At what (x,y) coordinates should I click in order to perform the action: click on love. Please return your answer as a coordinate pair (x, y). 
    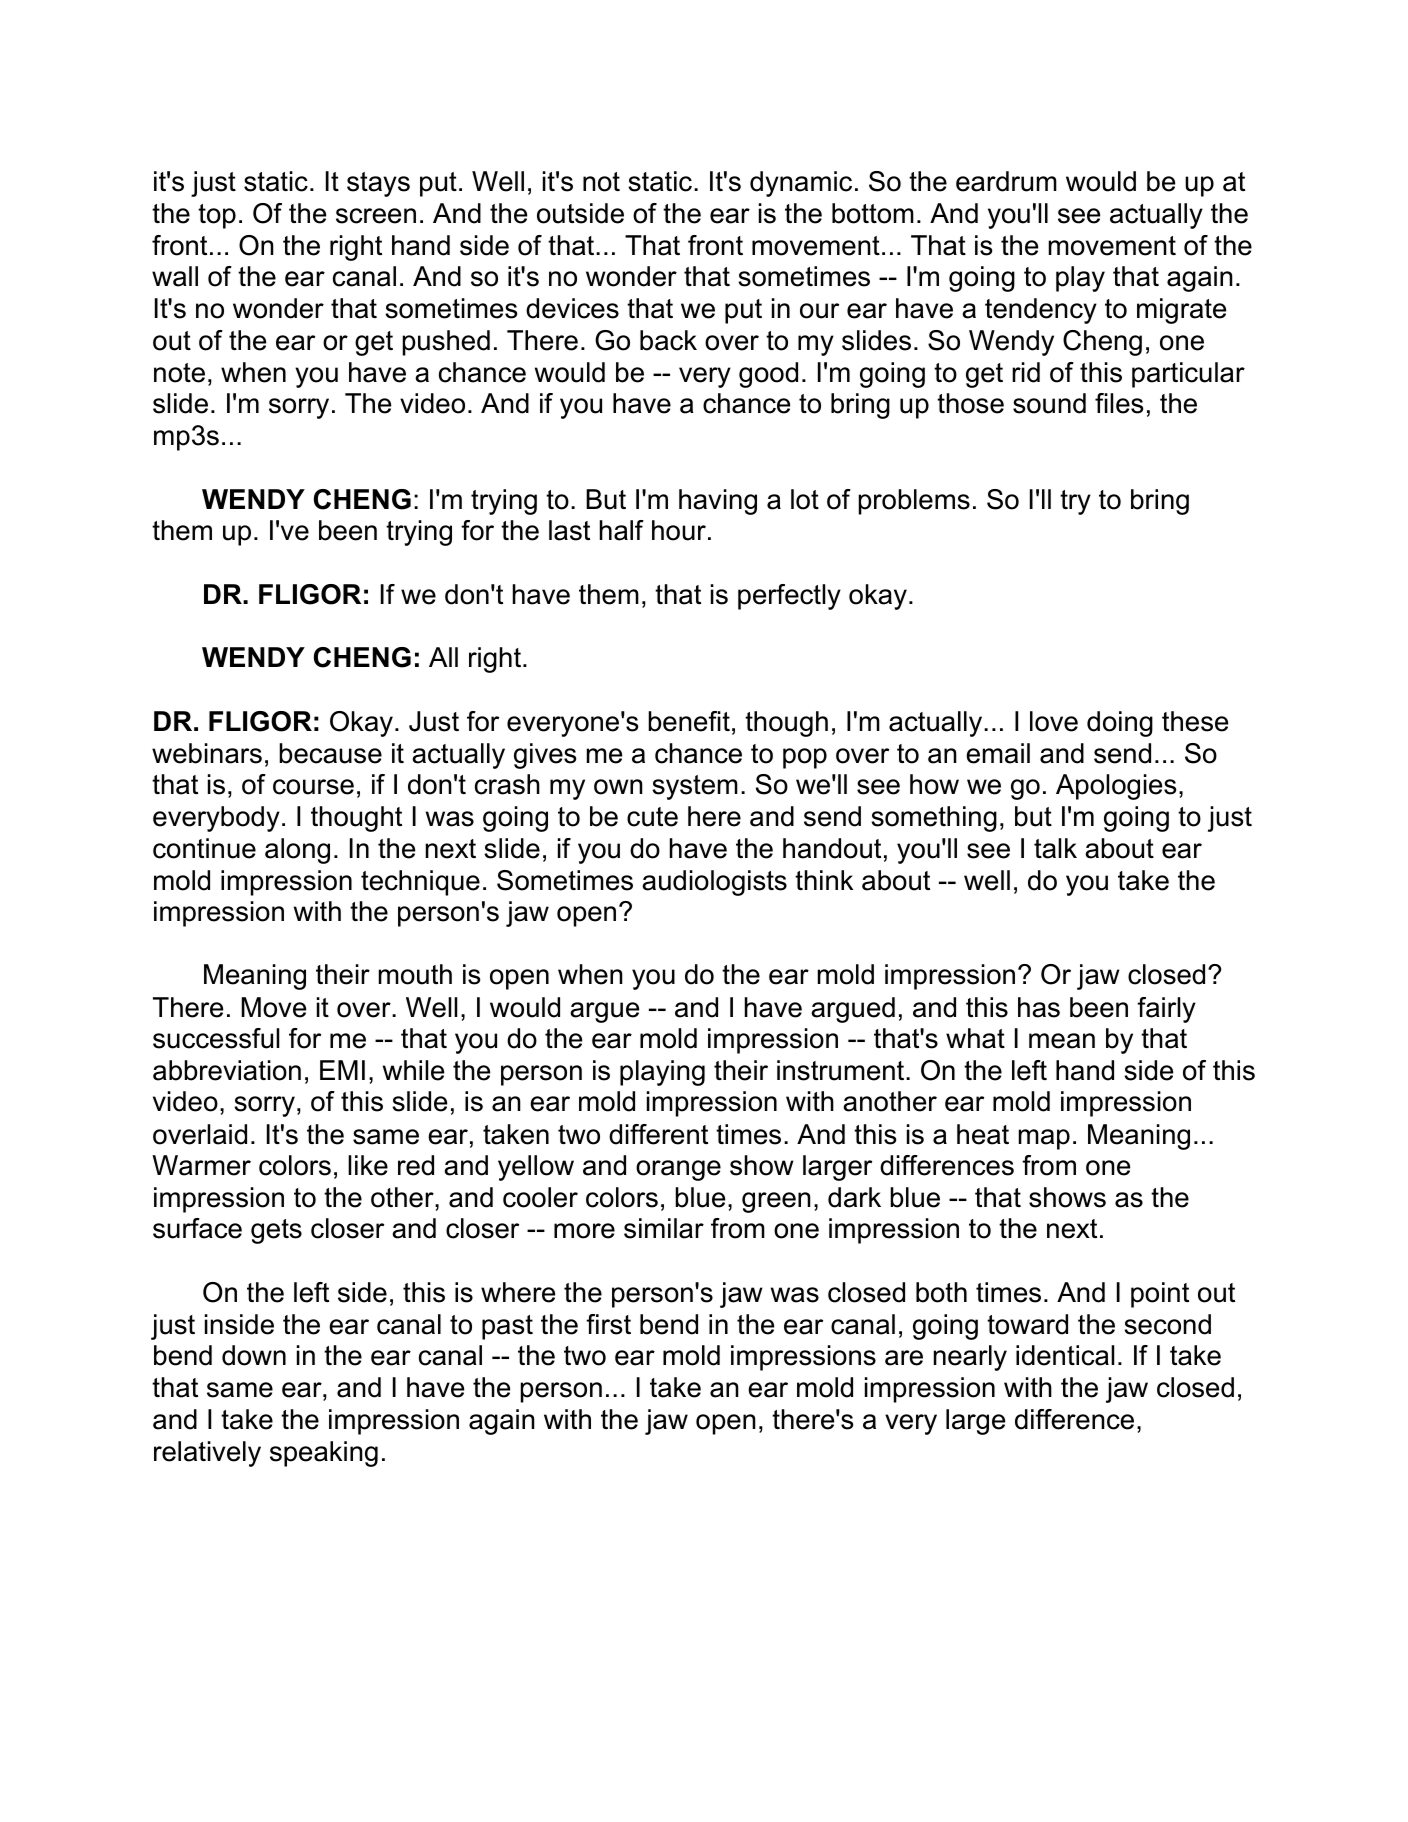
    Looking at the image, I should click on (1054, 721).
